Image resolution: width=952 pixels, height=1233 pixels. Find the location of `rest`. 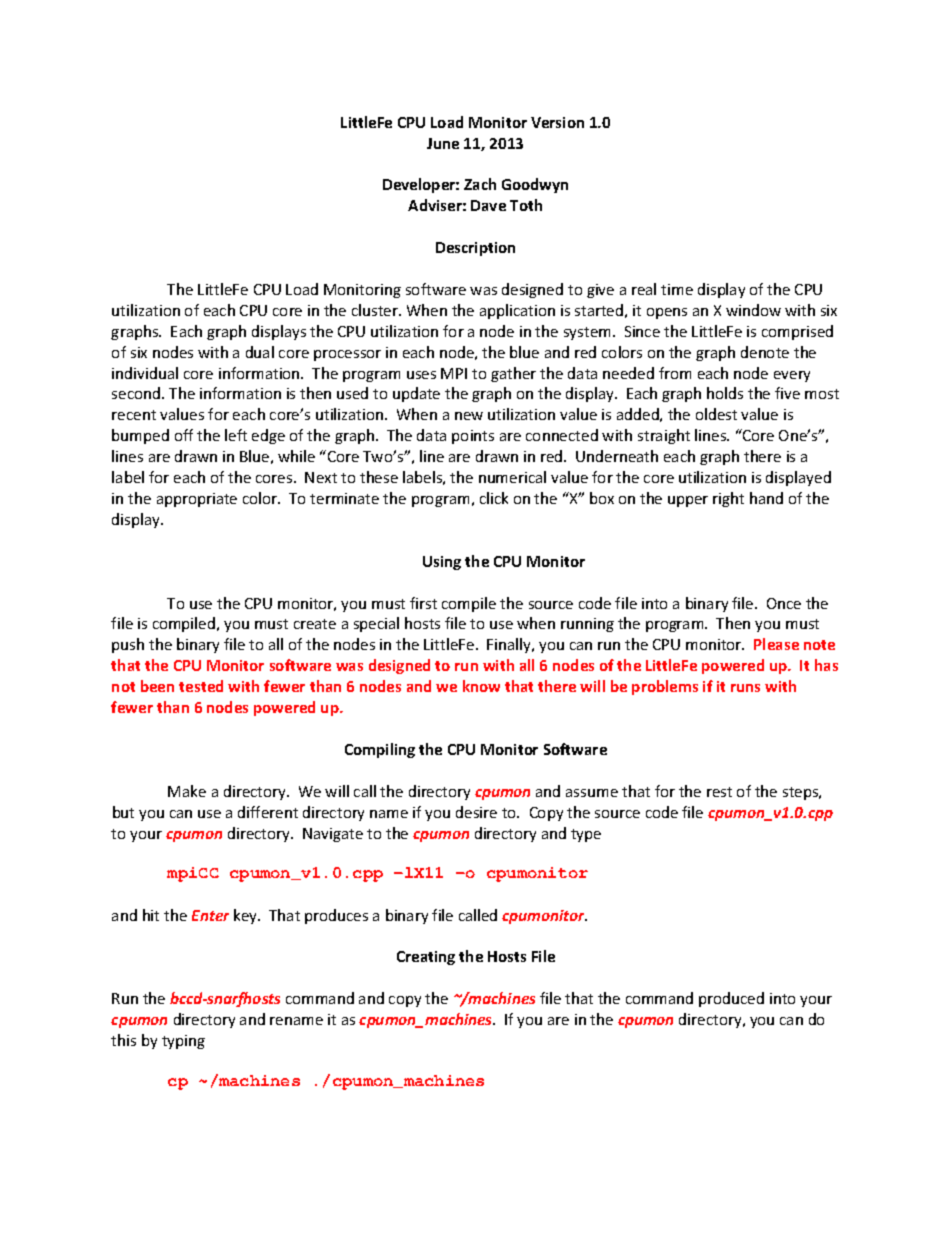

rest is located at coordinates (719, 792).
